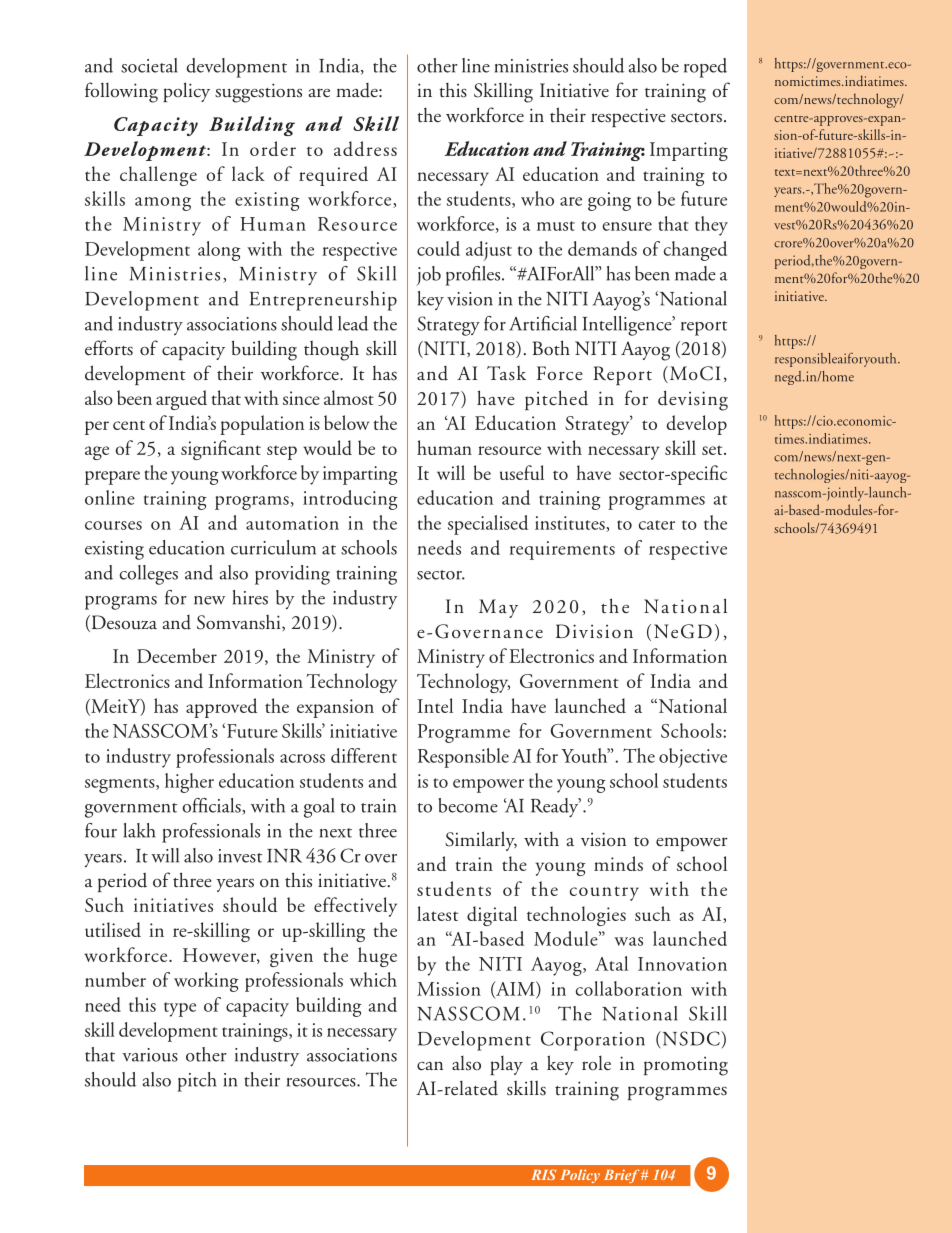  I want to click on providing, so click(292, 575).
